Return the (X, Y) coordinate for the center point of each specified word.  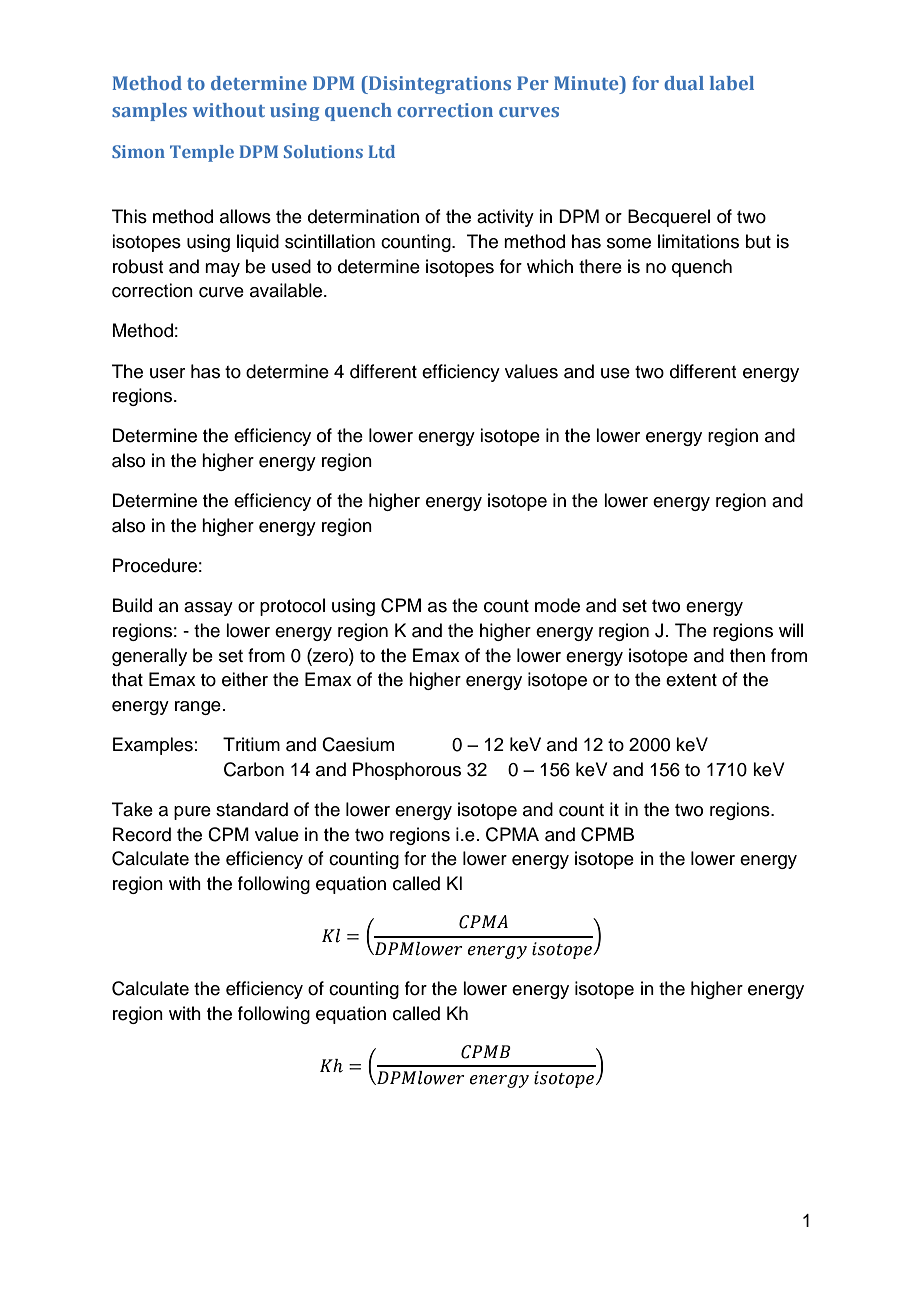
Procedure (155, 565)
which (550, 266)
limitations (698, 241)
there (600, 266)
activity (505, 218)
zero (330, 656)
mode (557, 605)
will (791, 630)
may (222, 270)
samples (149, 112)
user (167, 373)
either (245, 679)
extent (691, 680)
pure (192, 813)
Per (532, 83)
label (732, 83)
